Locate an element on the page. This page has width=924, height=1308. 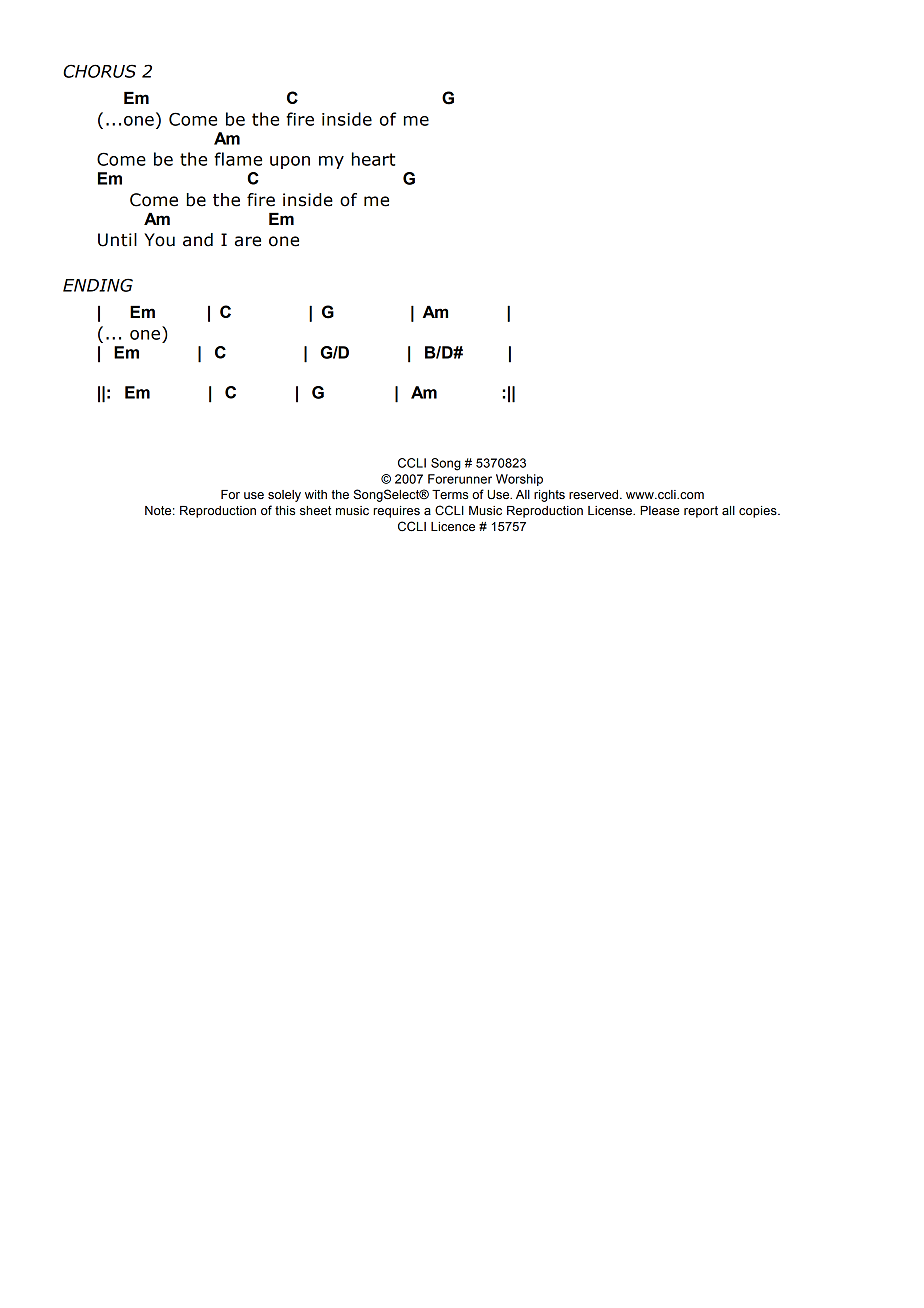
are is located at coordinates (248, 241).
